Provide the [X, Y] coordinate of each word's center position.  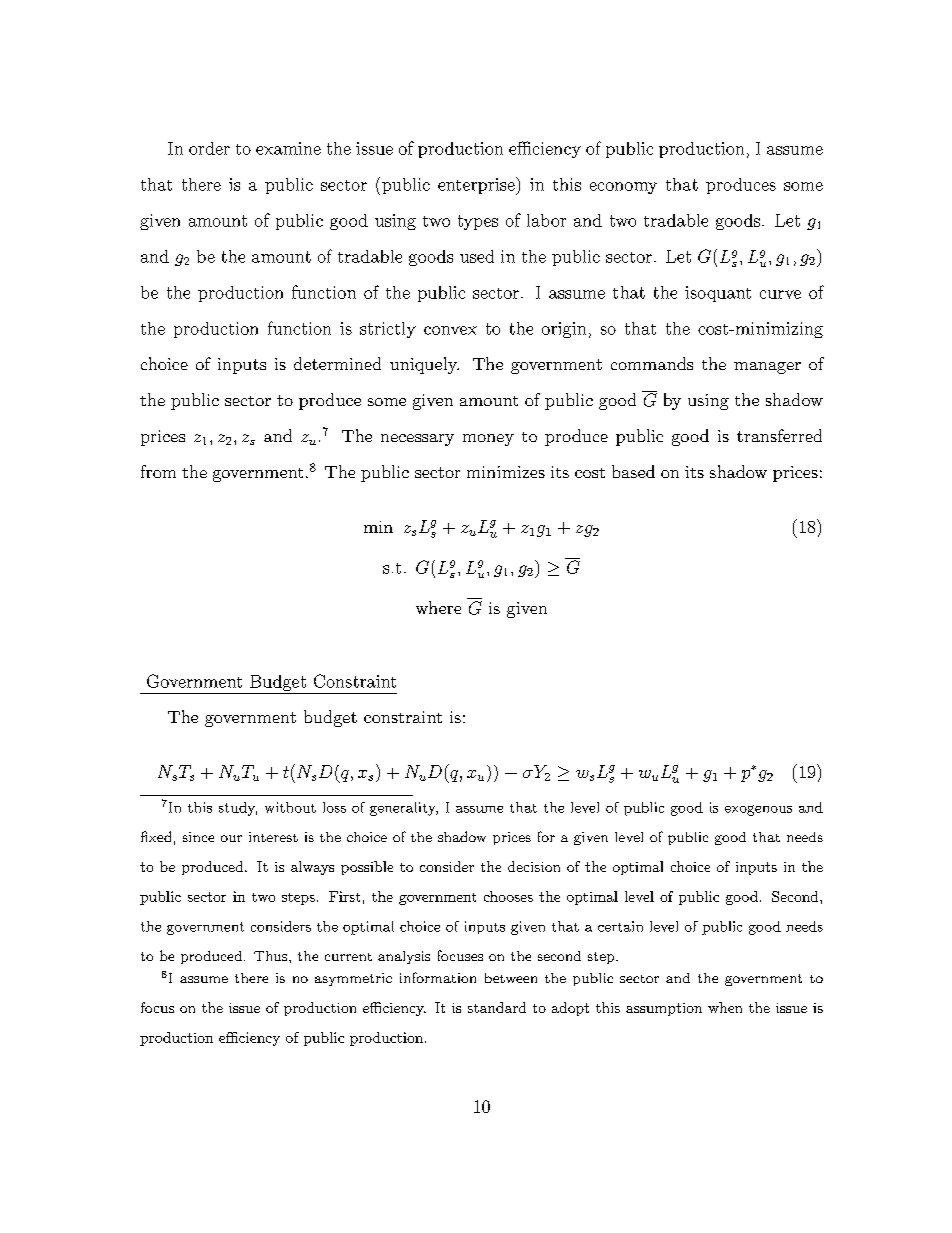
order [209, 148]
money [488, 440]
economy [623, 188]
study [238, 809]
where [438, 607]
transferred [779, 435]
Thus [272, 956]
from [158, 471]
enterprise [477, 186]
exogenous [758, 810]
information [438, 977]
